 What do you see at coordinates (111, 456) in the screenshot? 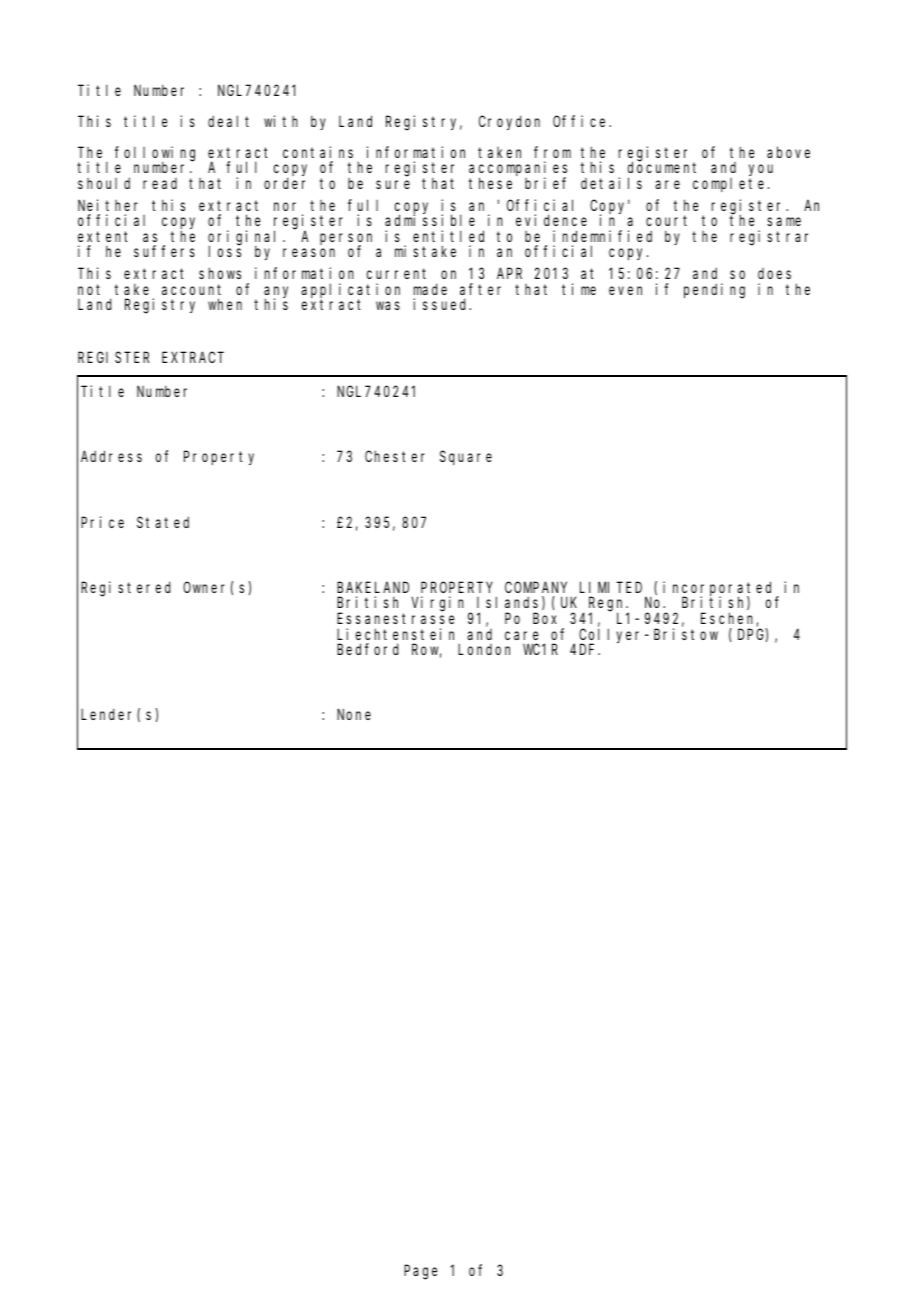
I see `Address` at bounding box center [111, 456].
